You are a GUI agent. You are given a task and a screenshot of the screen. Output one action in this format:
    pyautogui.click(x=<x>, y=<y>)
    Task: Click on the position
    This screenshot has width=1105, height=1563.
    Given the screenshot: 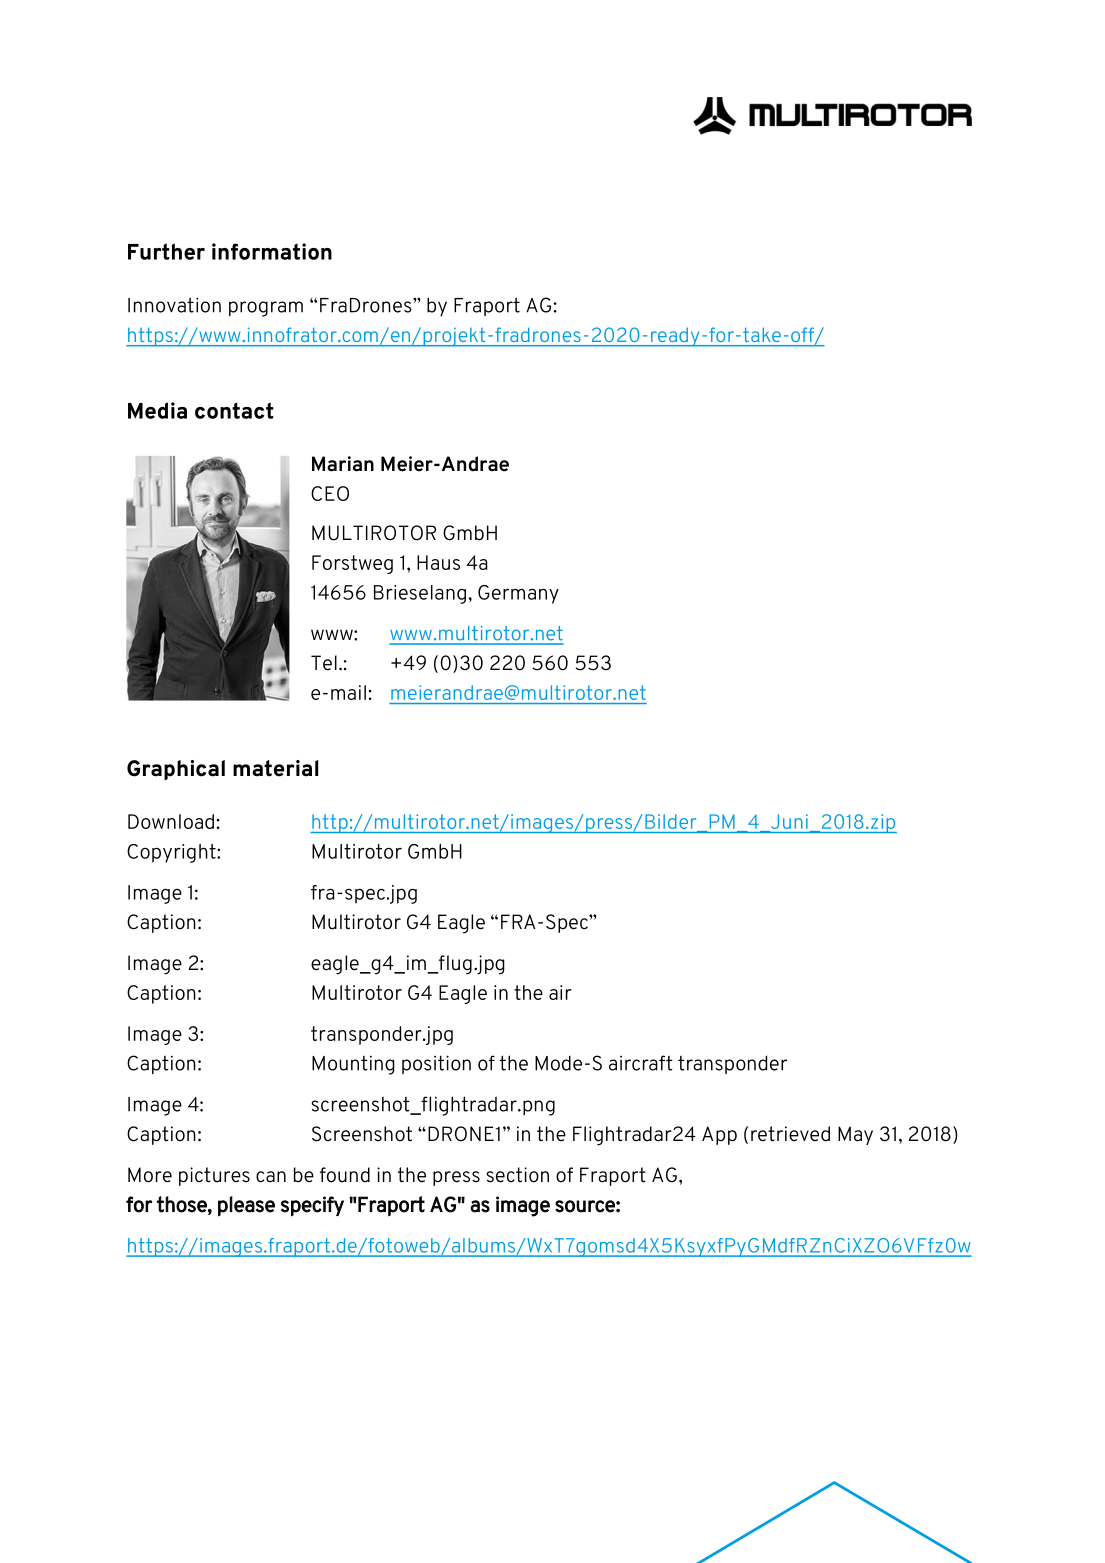 What is the action you would take?
    pyautogui.click(x=436, y=1064)
